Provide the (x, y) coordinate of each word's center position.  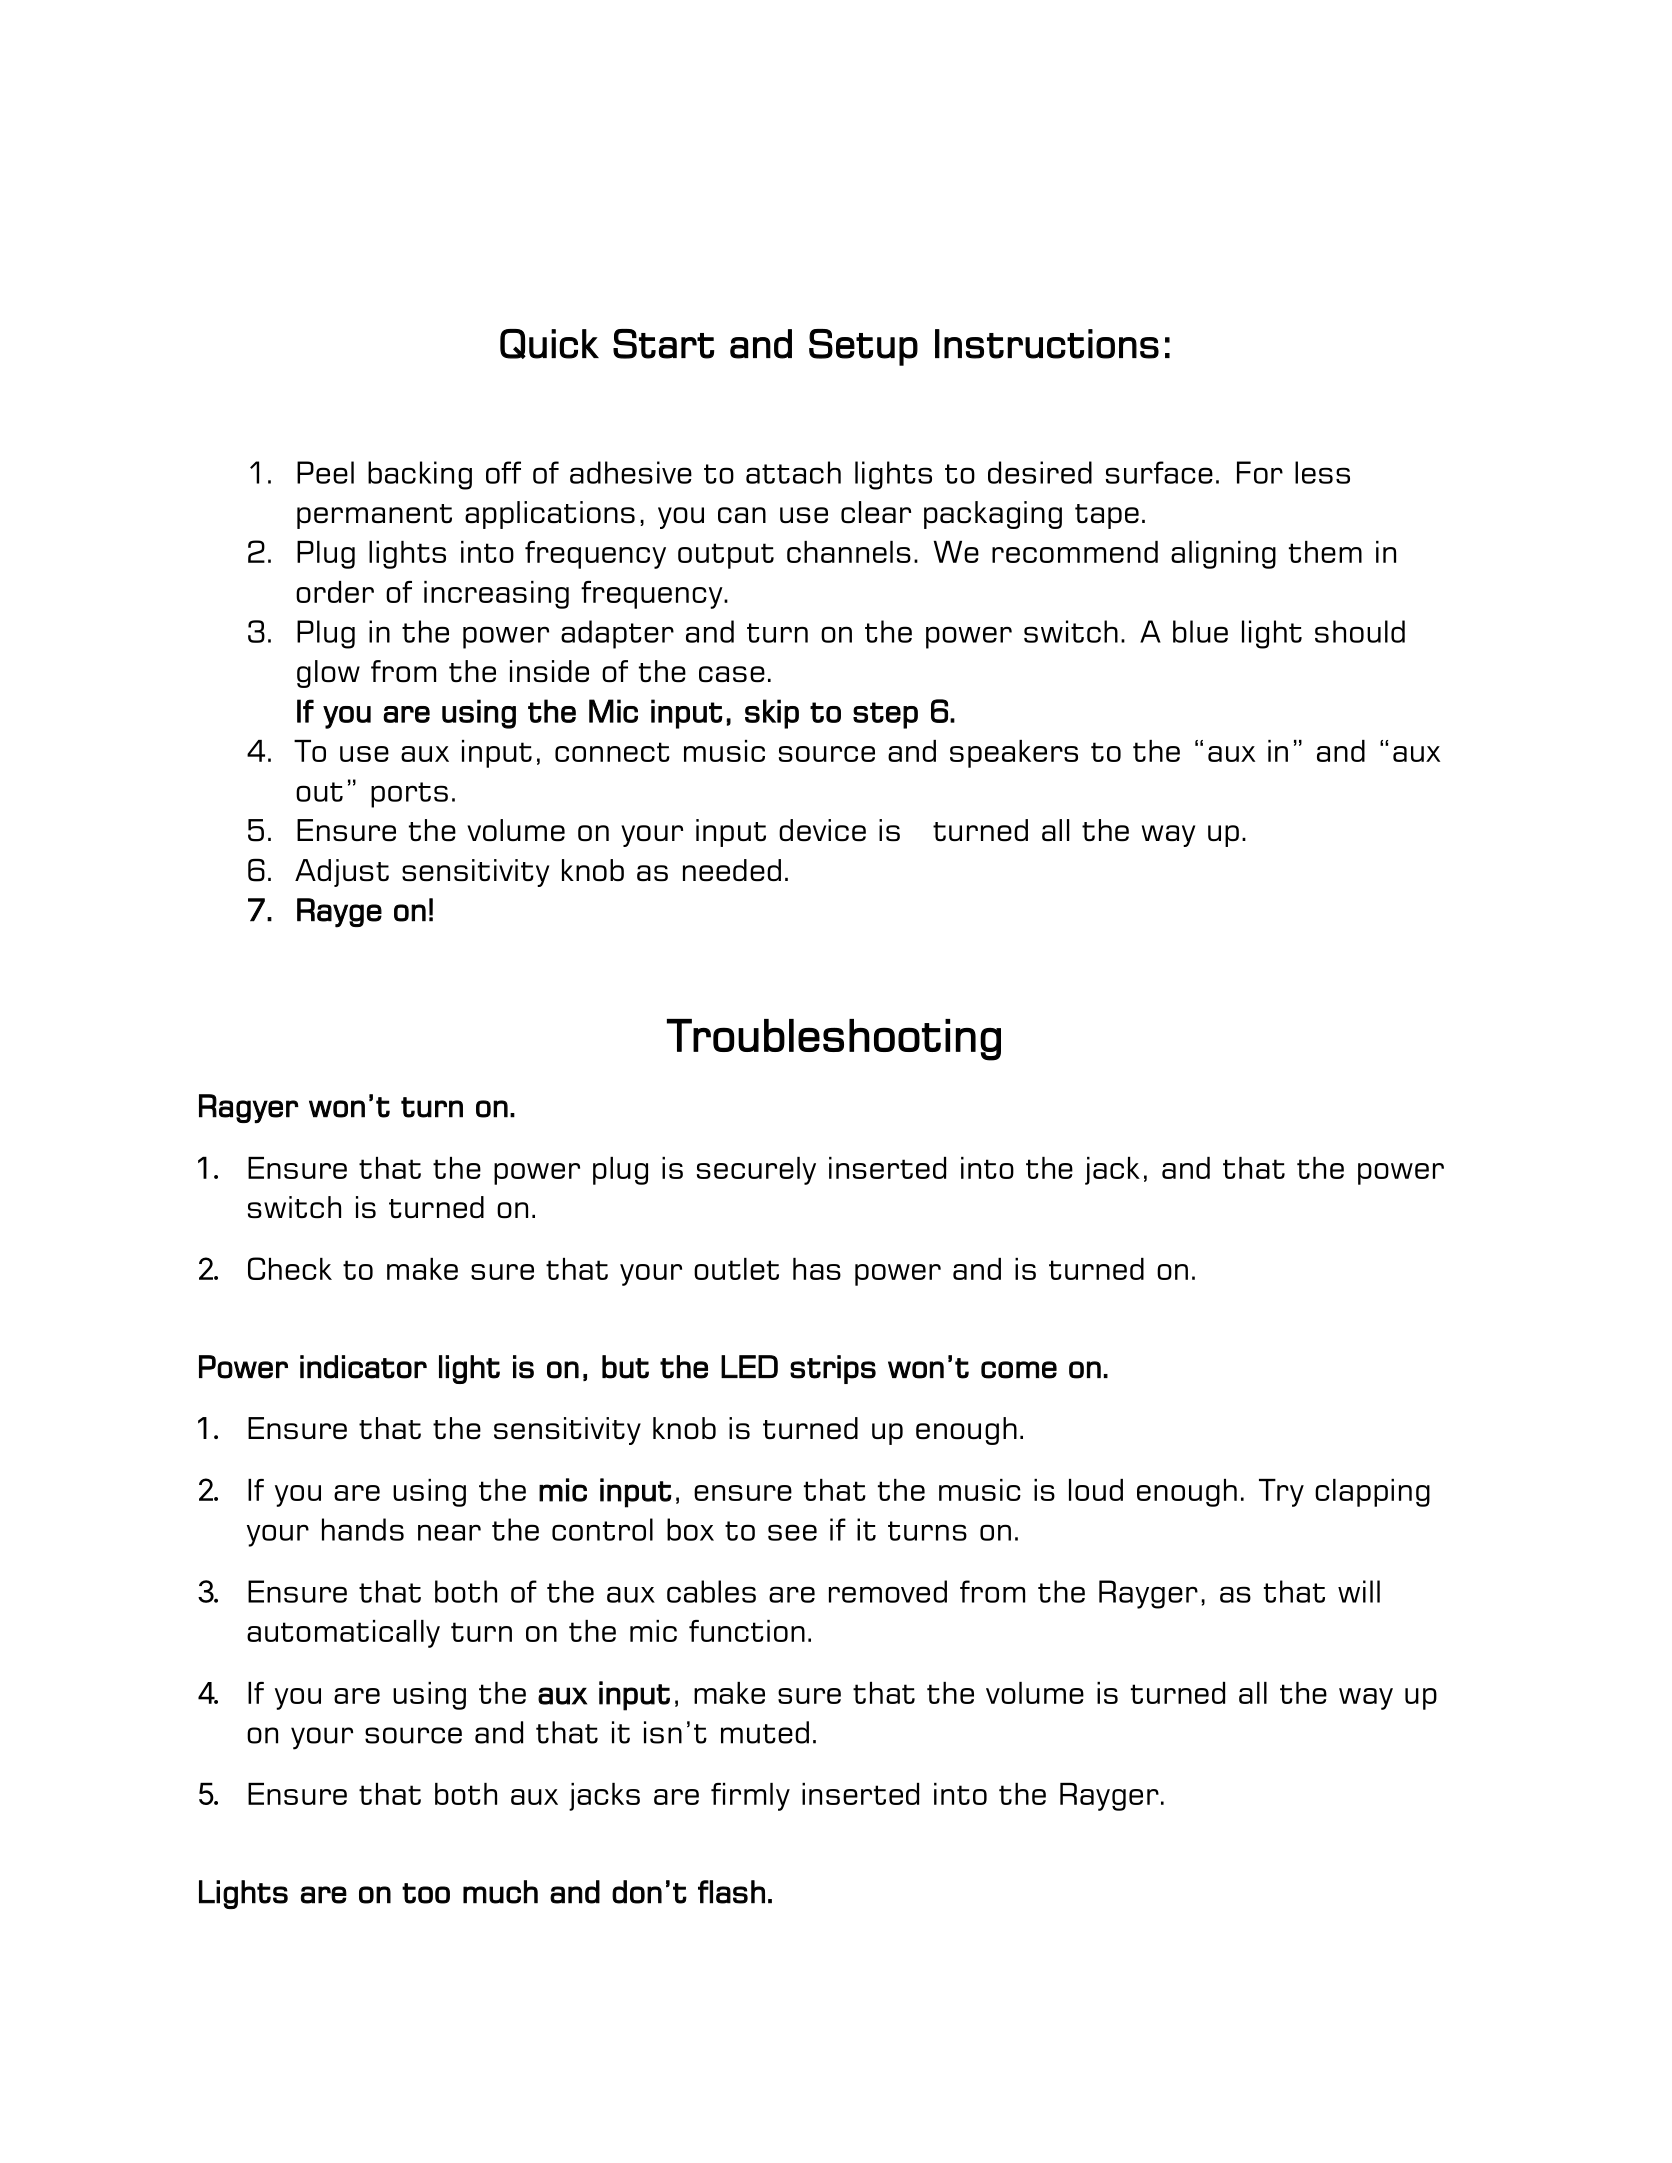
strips (833, 1369)
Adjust (342, 873)
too (426, 1893)
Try (1281, 1493)
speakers (1014, 754)
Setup (863, 347)
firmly (750, 1797)
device (822, 830)
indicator (363, 1367)
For (1260, 472)
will (1359, 1591)
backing (420, 475)
